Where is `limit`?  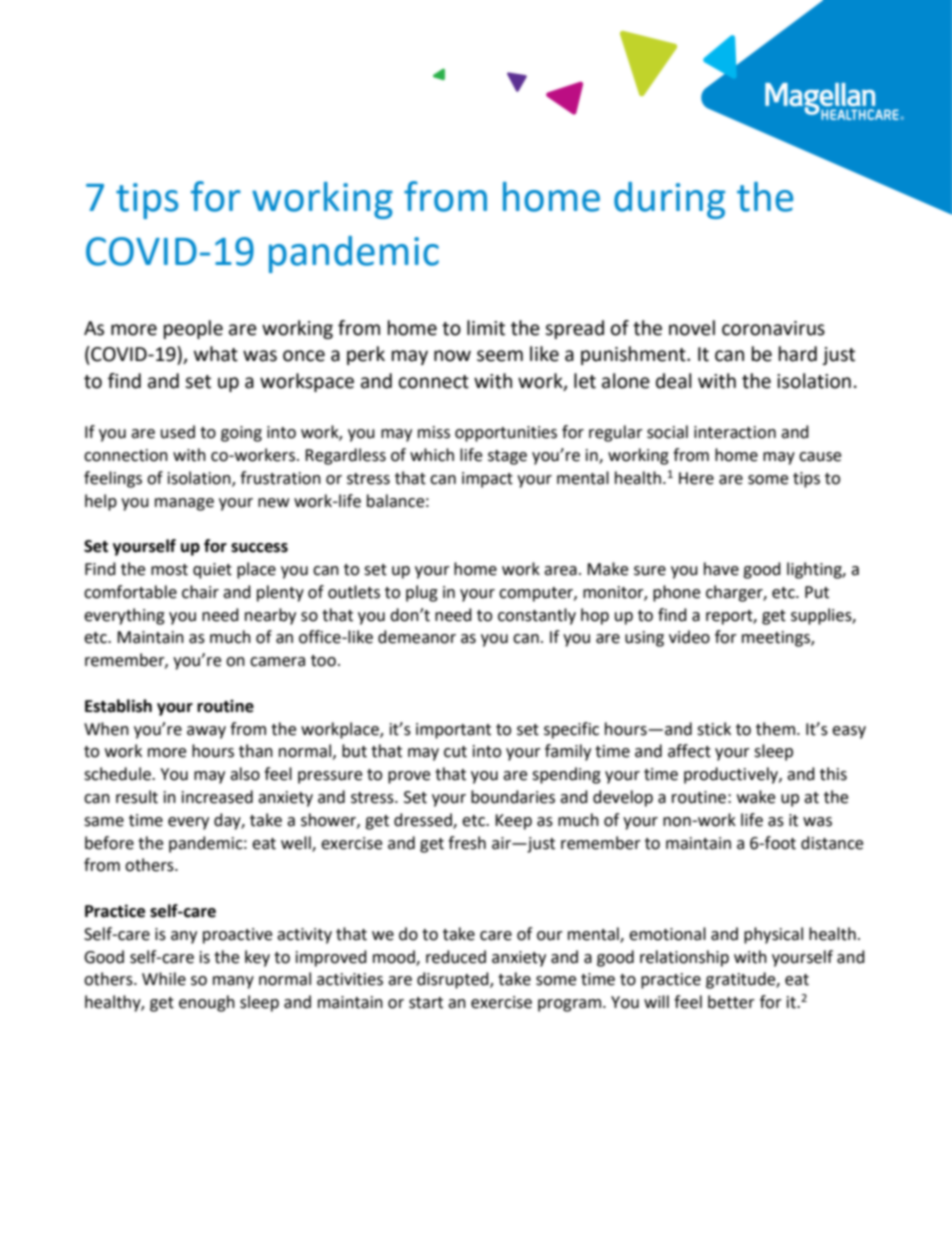
limit is located at coordinates (486, 328).
